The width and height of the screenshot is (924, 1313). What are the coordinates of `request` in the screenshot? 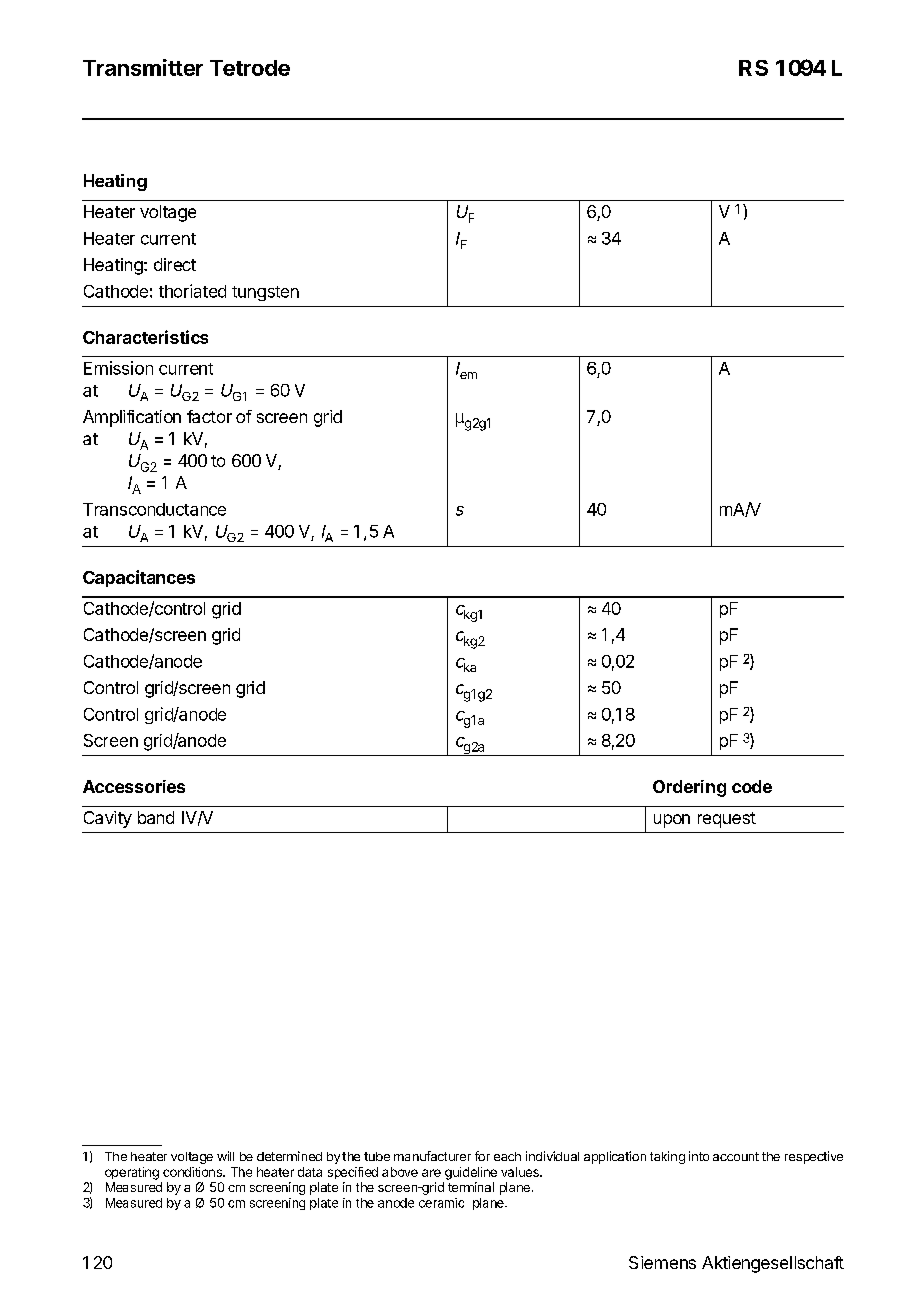 It's located at (727, 820).
